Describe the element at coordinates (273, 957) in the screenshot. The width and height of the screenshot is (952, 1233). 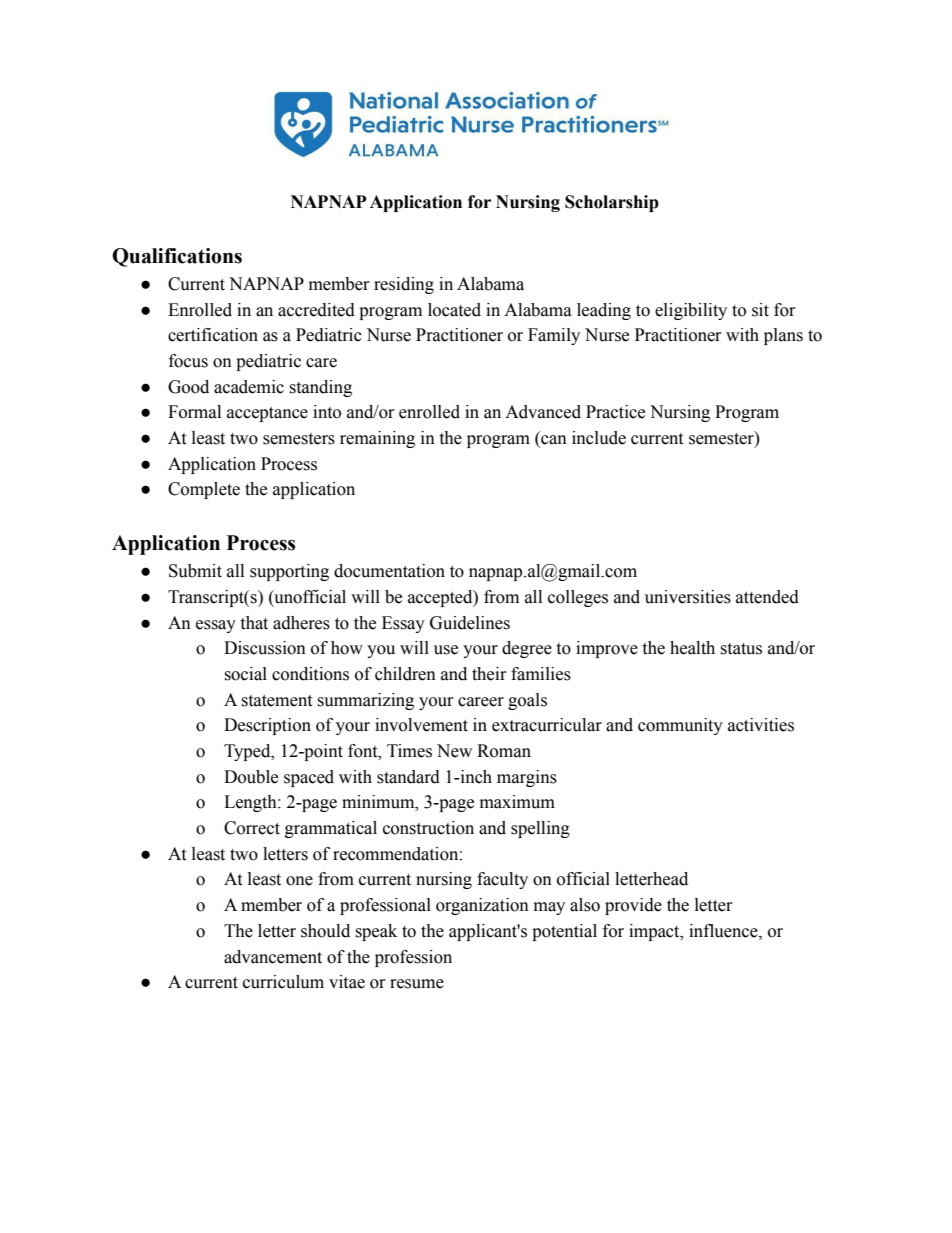
I see `advancement` at that location.
